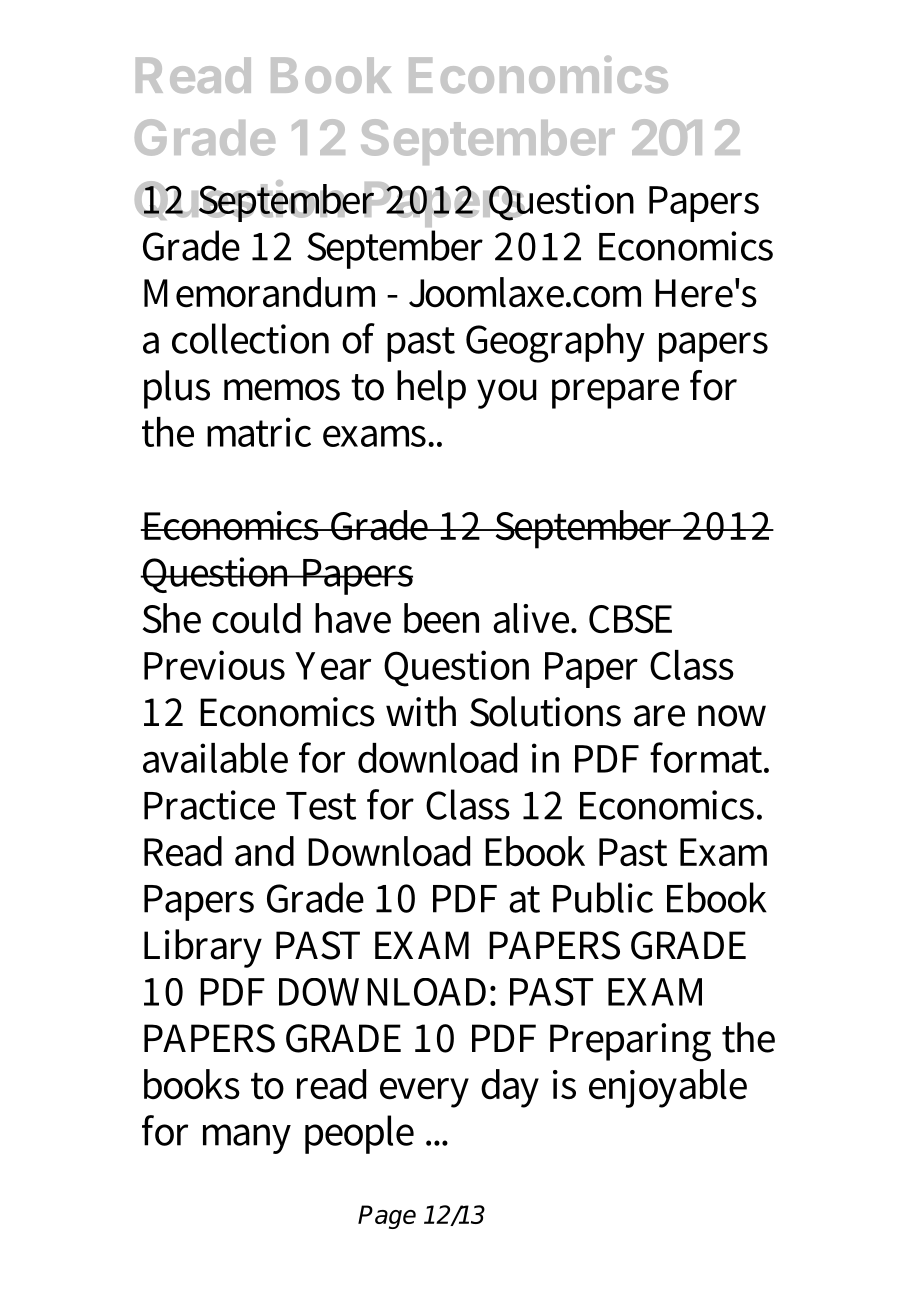  Describe the element at coordinates (256, 618) in the document. I see `could` at that location.
